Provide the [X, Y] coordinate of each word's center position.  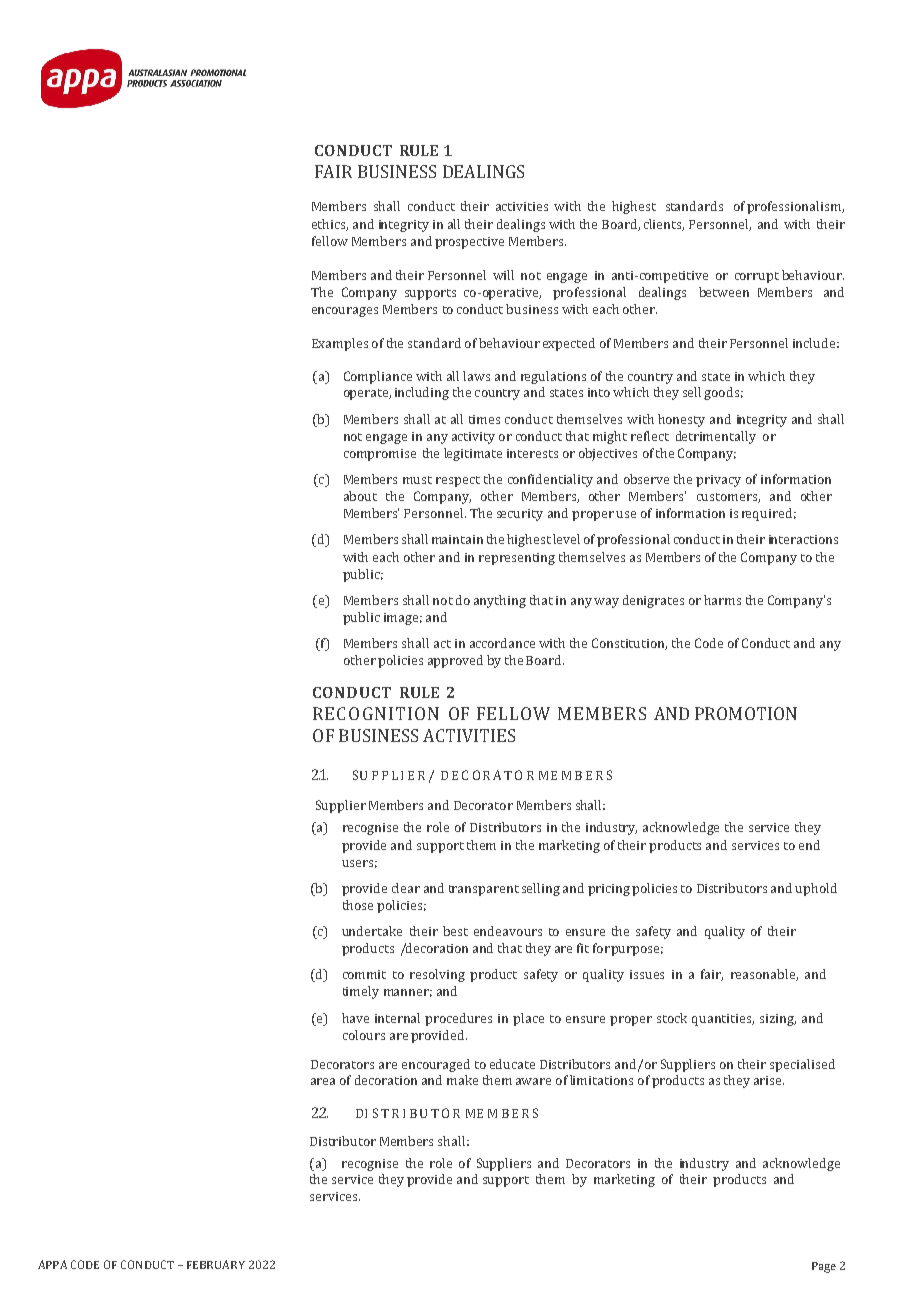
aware [533, 1081]
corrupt [757, 277]
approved [455, 661]
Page [824, 1267]
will [503, 275]
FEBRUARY [216, 1264]
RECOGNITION [376, 713]
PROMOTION [746, 713]
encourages [345, 312]
